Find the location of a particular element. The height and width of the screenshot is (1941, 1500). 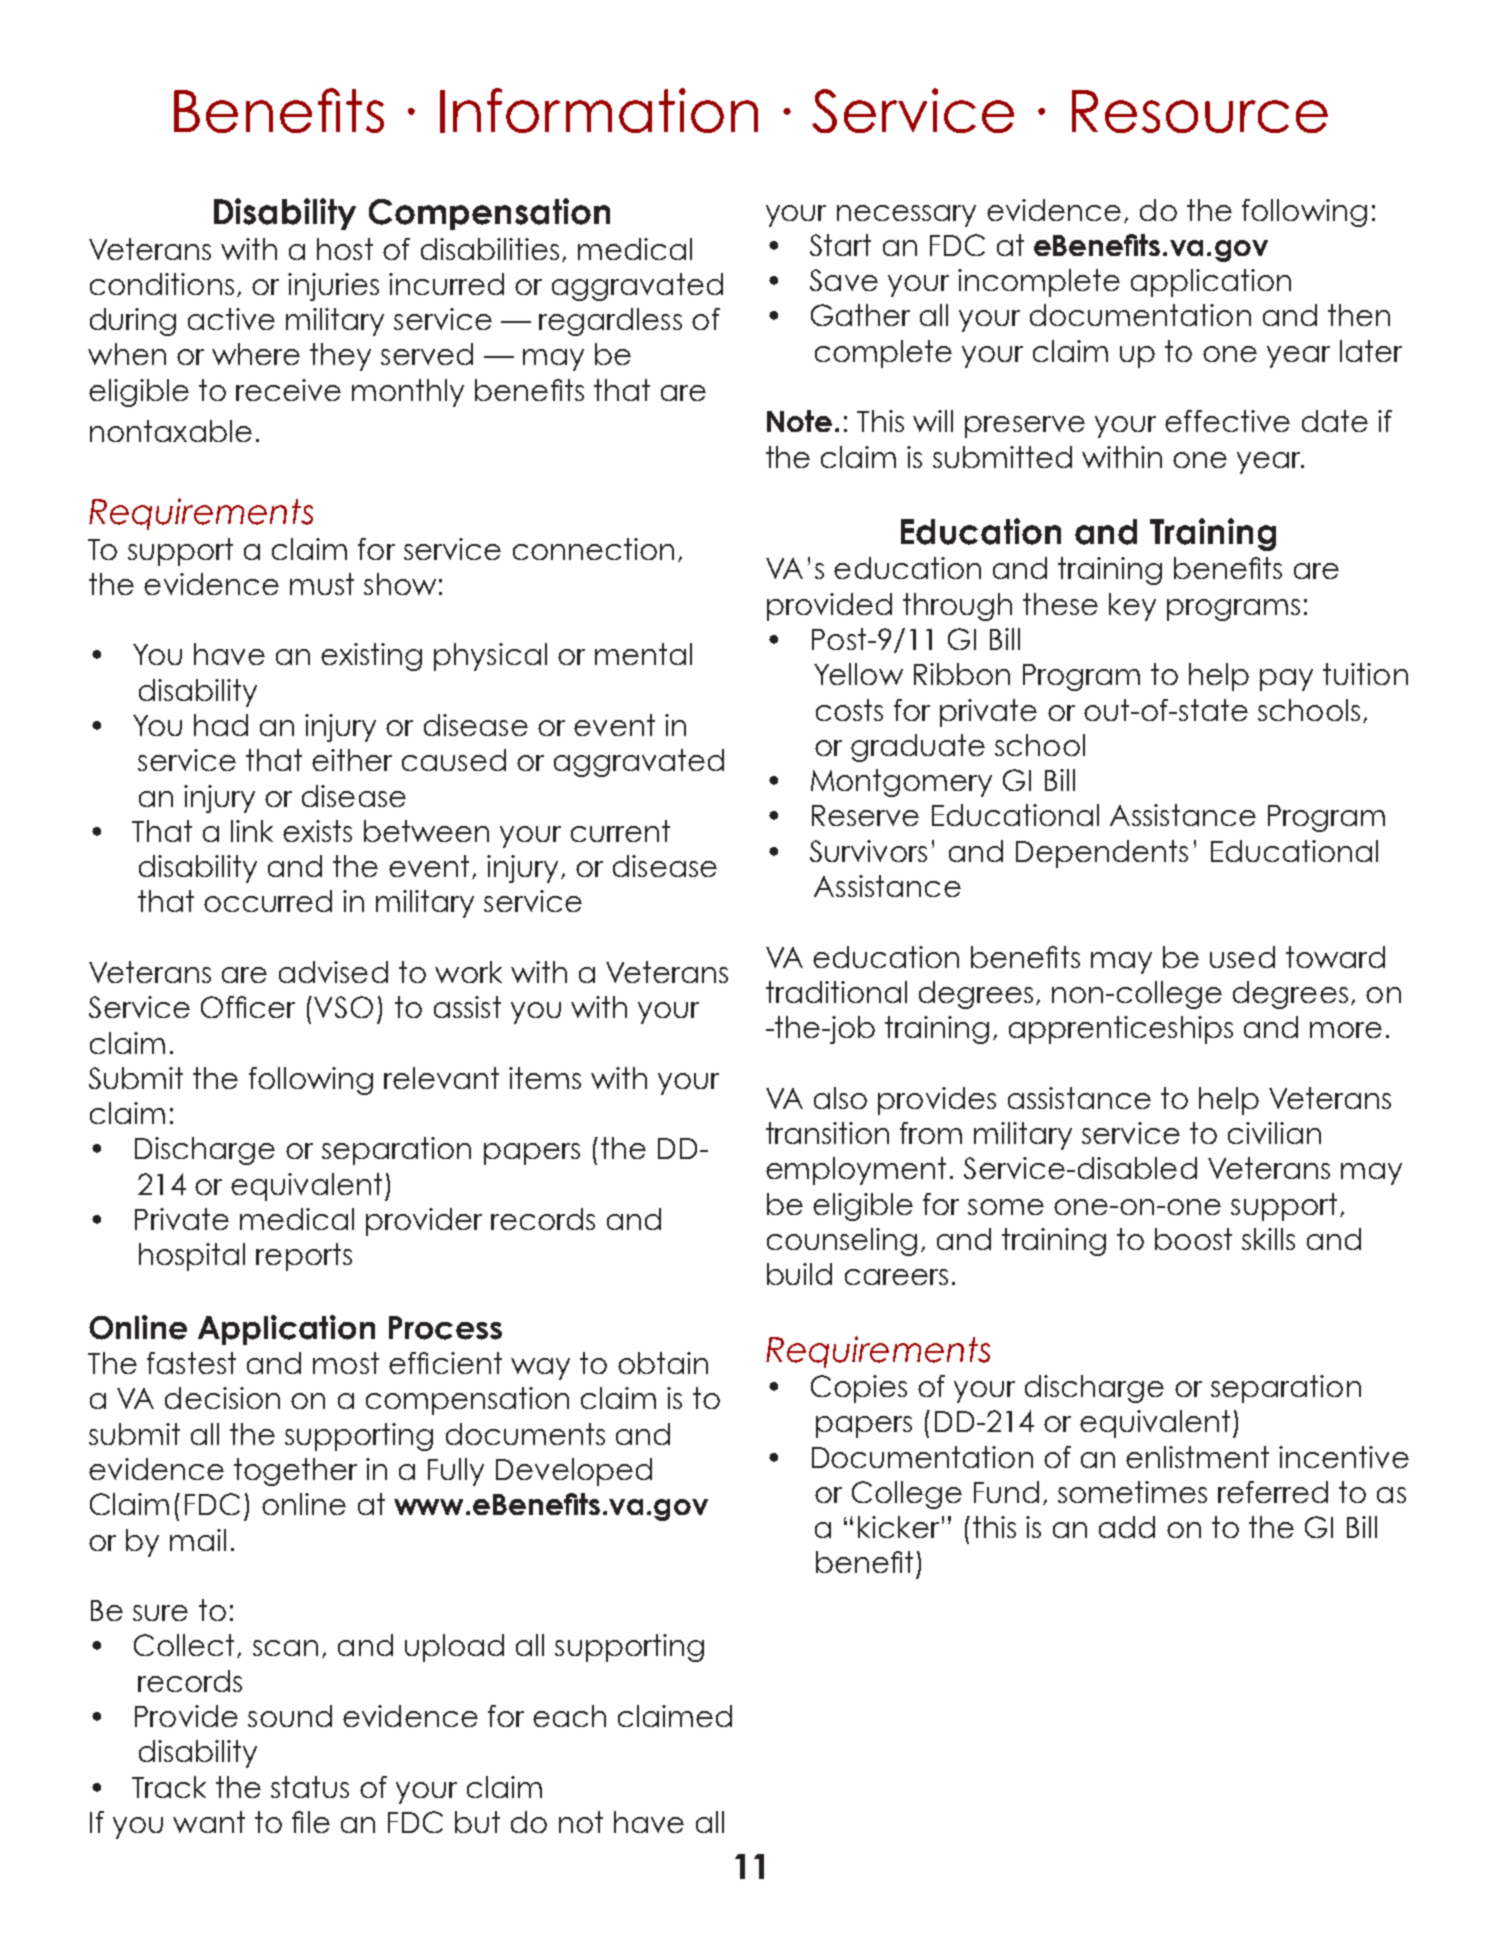

build is located at coordinates (799, 1274).
